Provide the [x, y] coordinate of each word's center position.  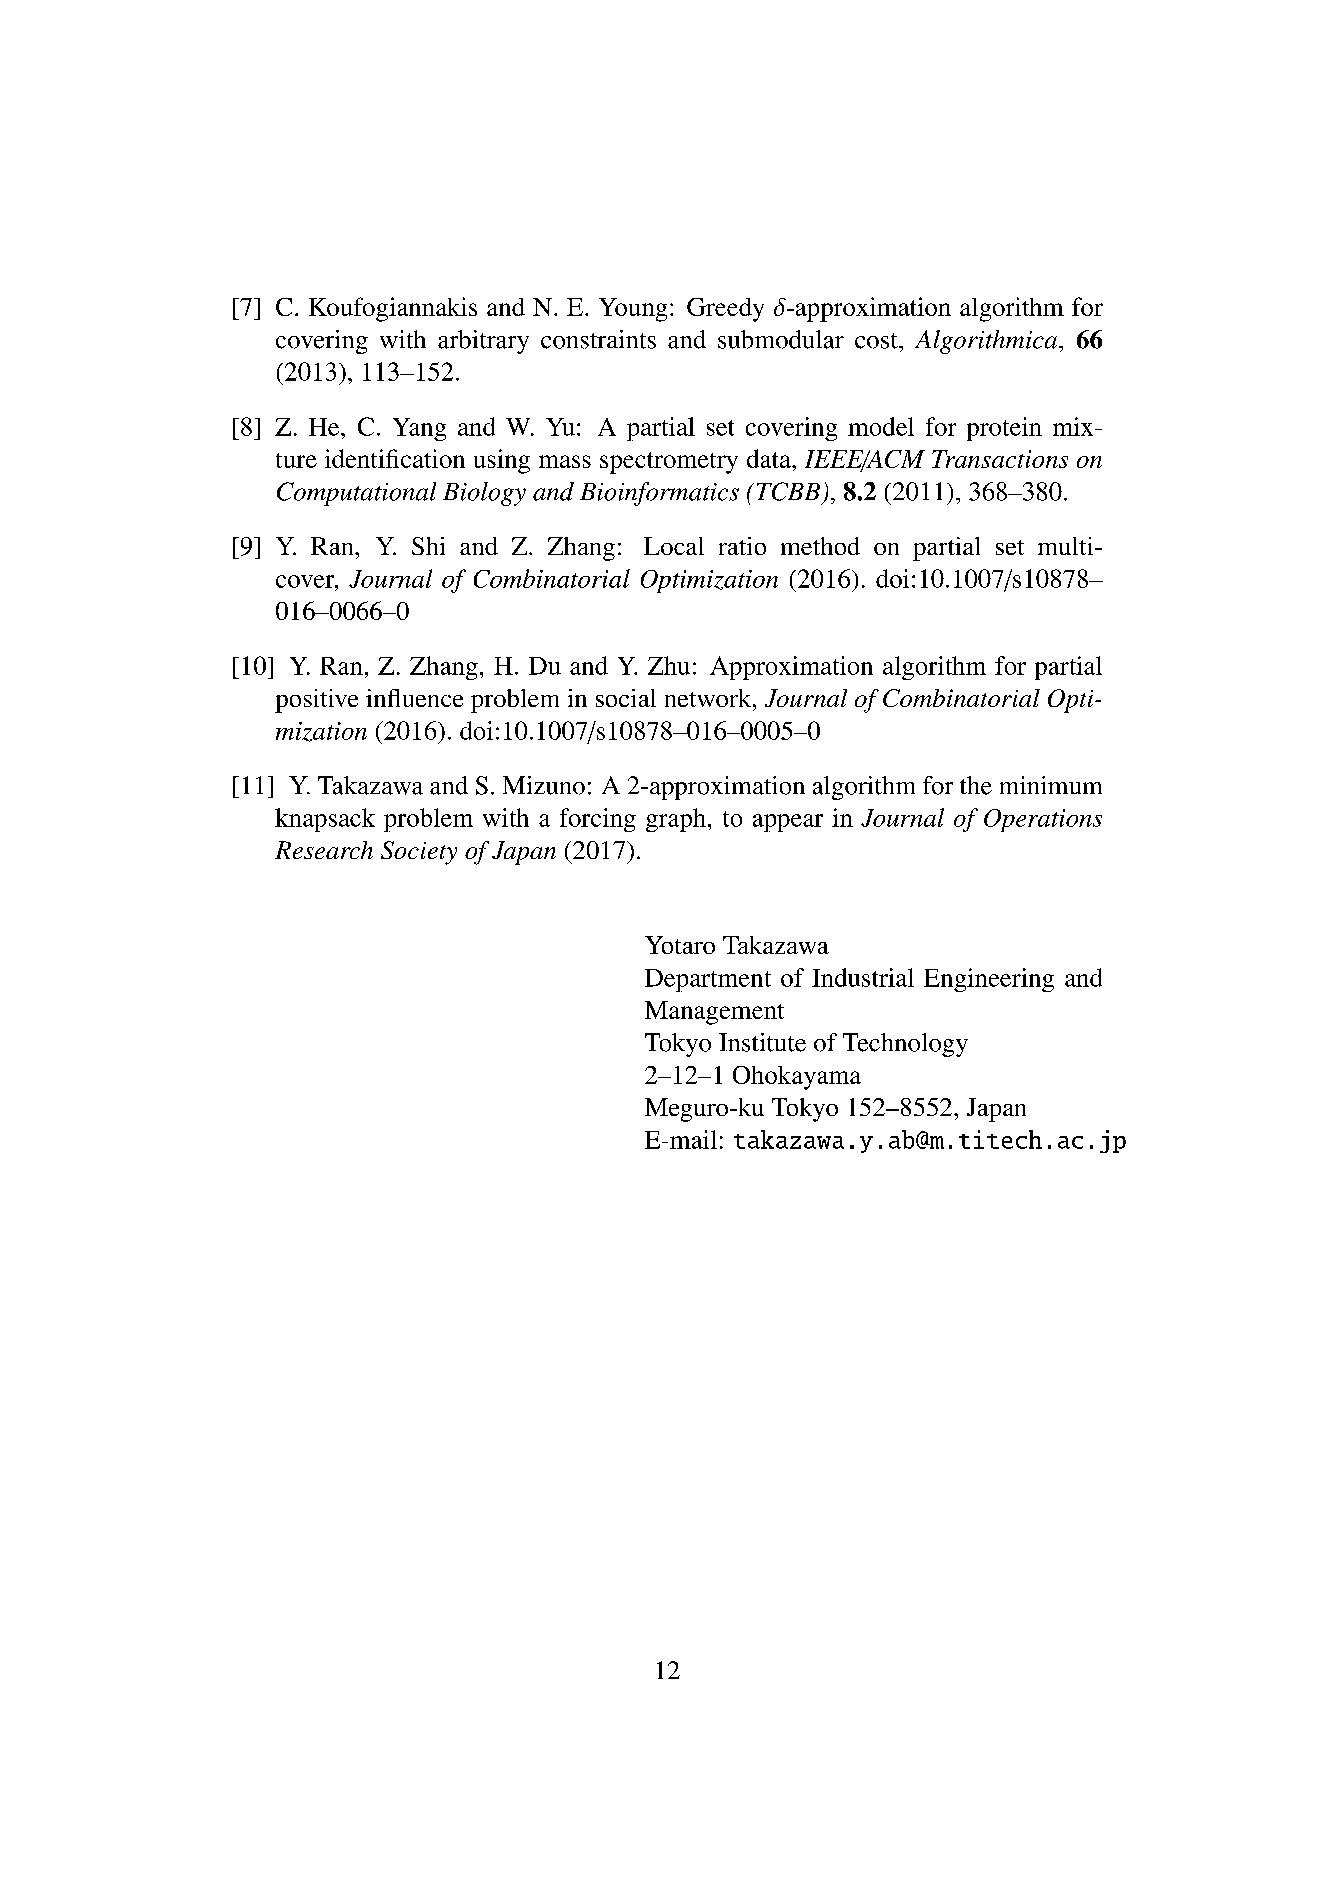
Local [674, 546]
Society [419, 853]
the [976, 785]
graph [676, 820]
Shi [428, 546]
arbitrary [483, 342]
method [820, 546]
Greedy [725, 310]
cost [877, 341]
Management [714, 1013]
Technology [905, 1045]
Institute [762, 1042]
